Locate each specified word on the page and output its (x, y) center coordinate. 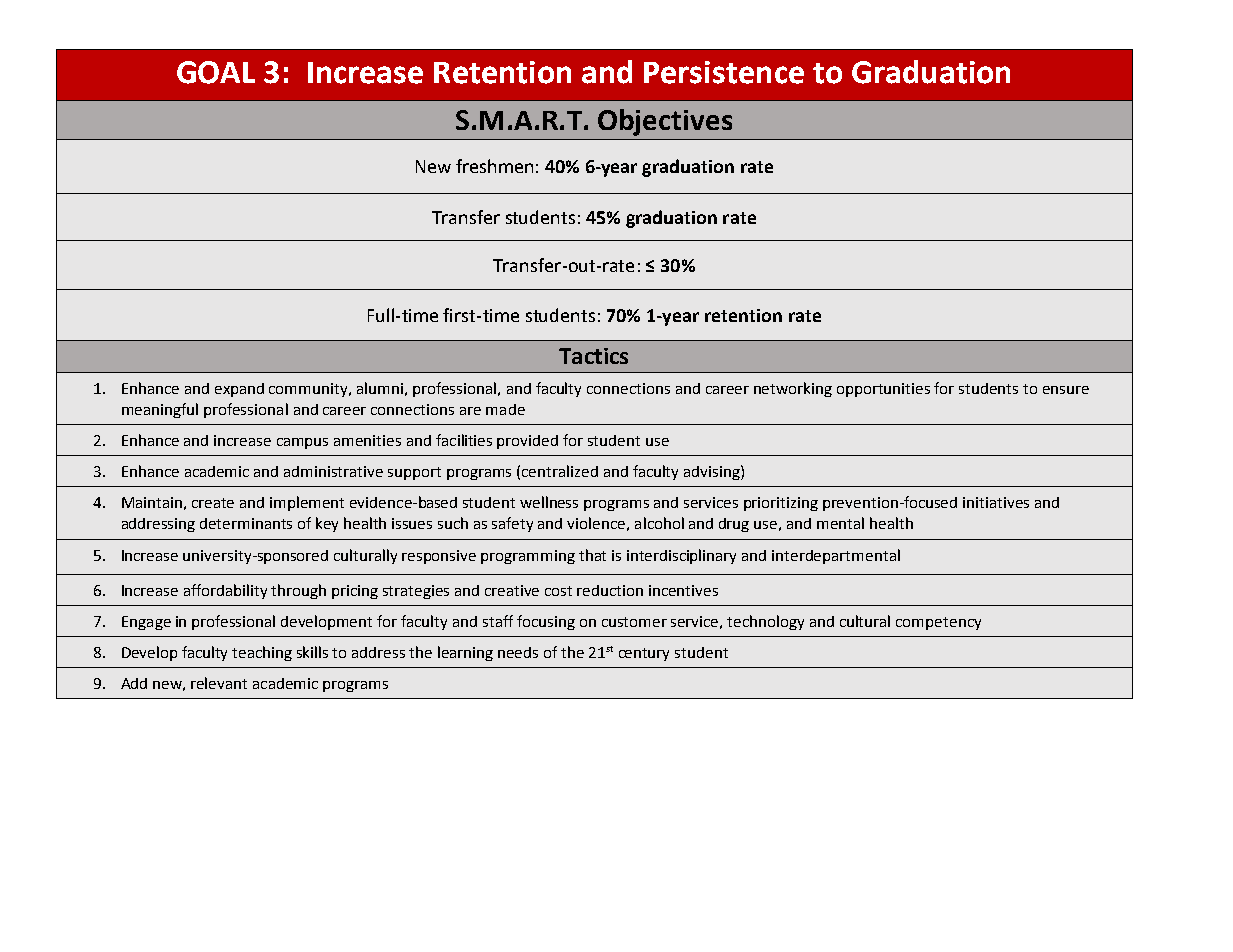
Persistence (724, 72)
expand (239, 390)
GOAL (216, 72)
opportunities (883, 390)
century (644, 654)
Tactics (593, 356)
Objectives (665, 122)
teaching (262, 653)
